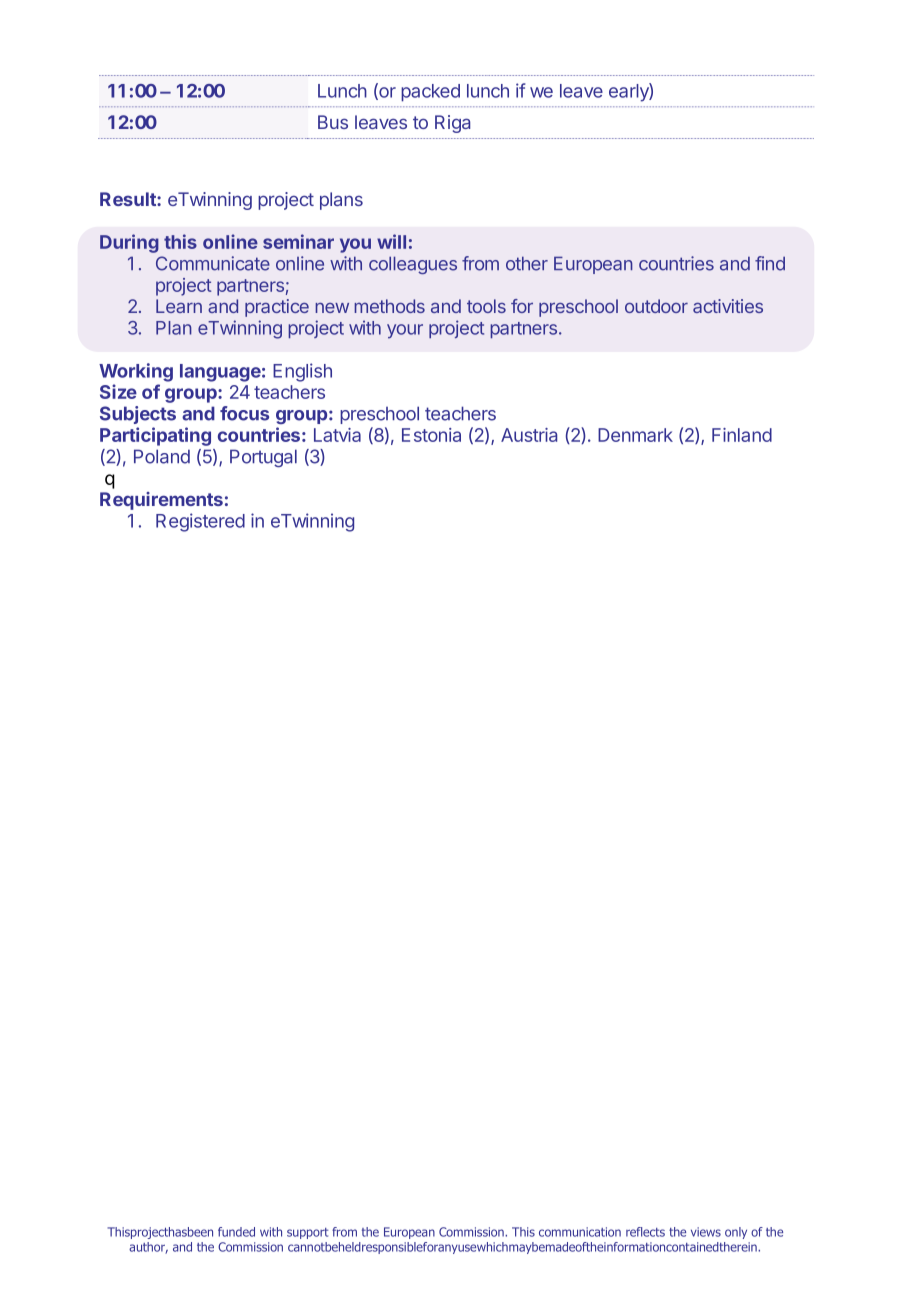 Image resolution: width=924 pixels, height=1308 pixels. Describe the element at coordinates (452, 124) in the page. I see `Riga` at that location.
